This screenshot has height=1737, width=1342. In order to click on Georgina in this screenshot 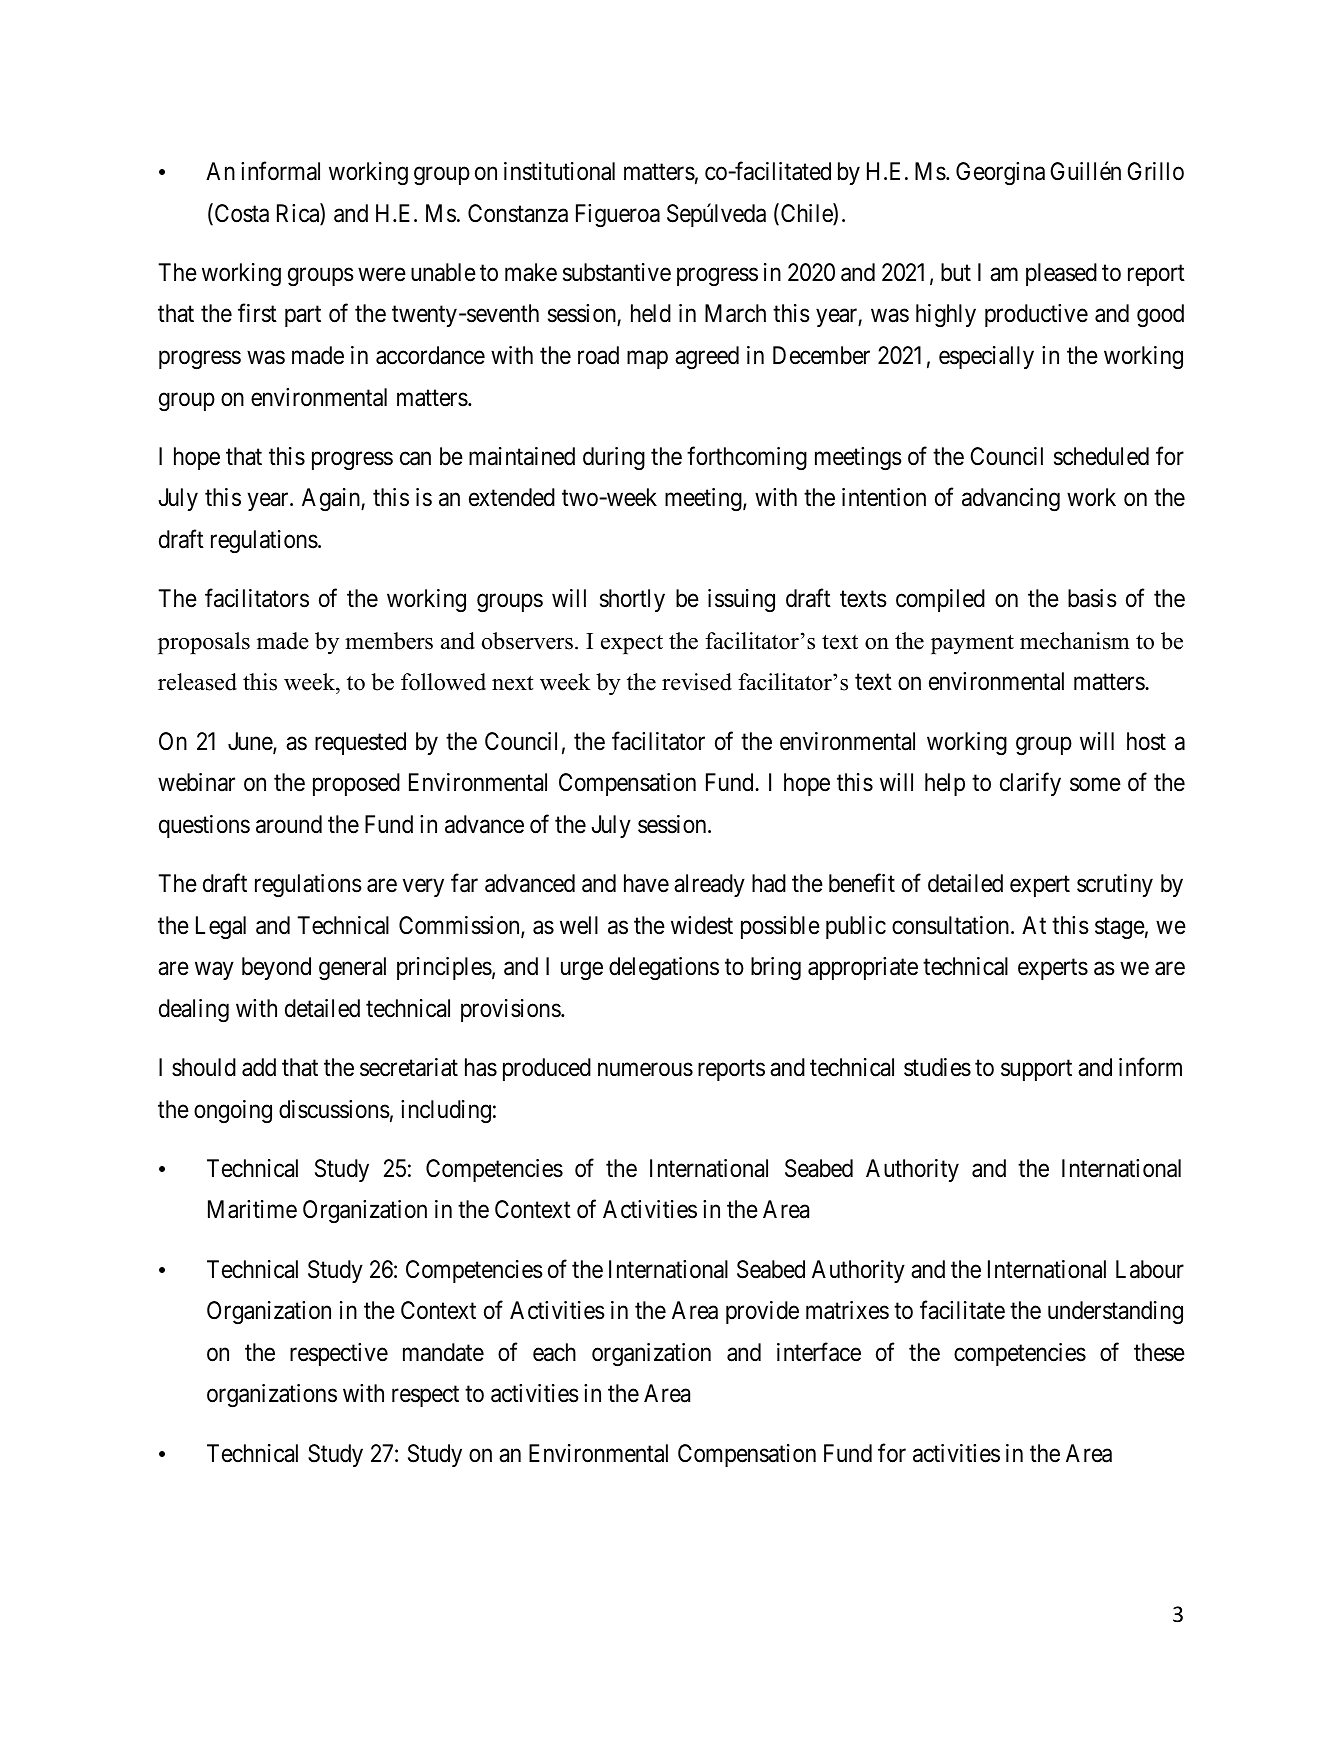, I will do `click(1000, 174)`.
